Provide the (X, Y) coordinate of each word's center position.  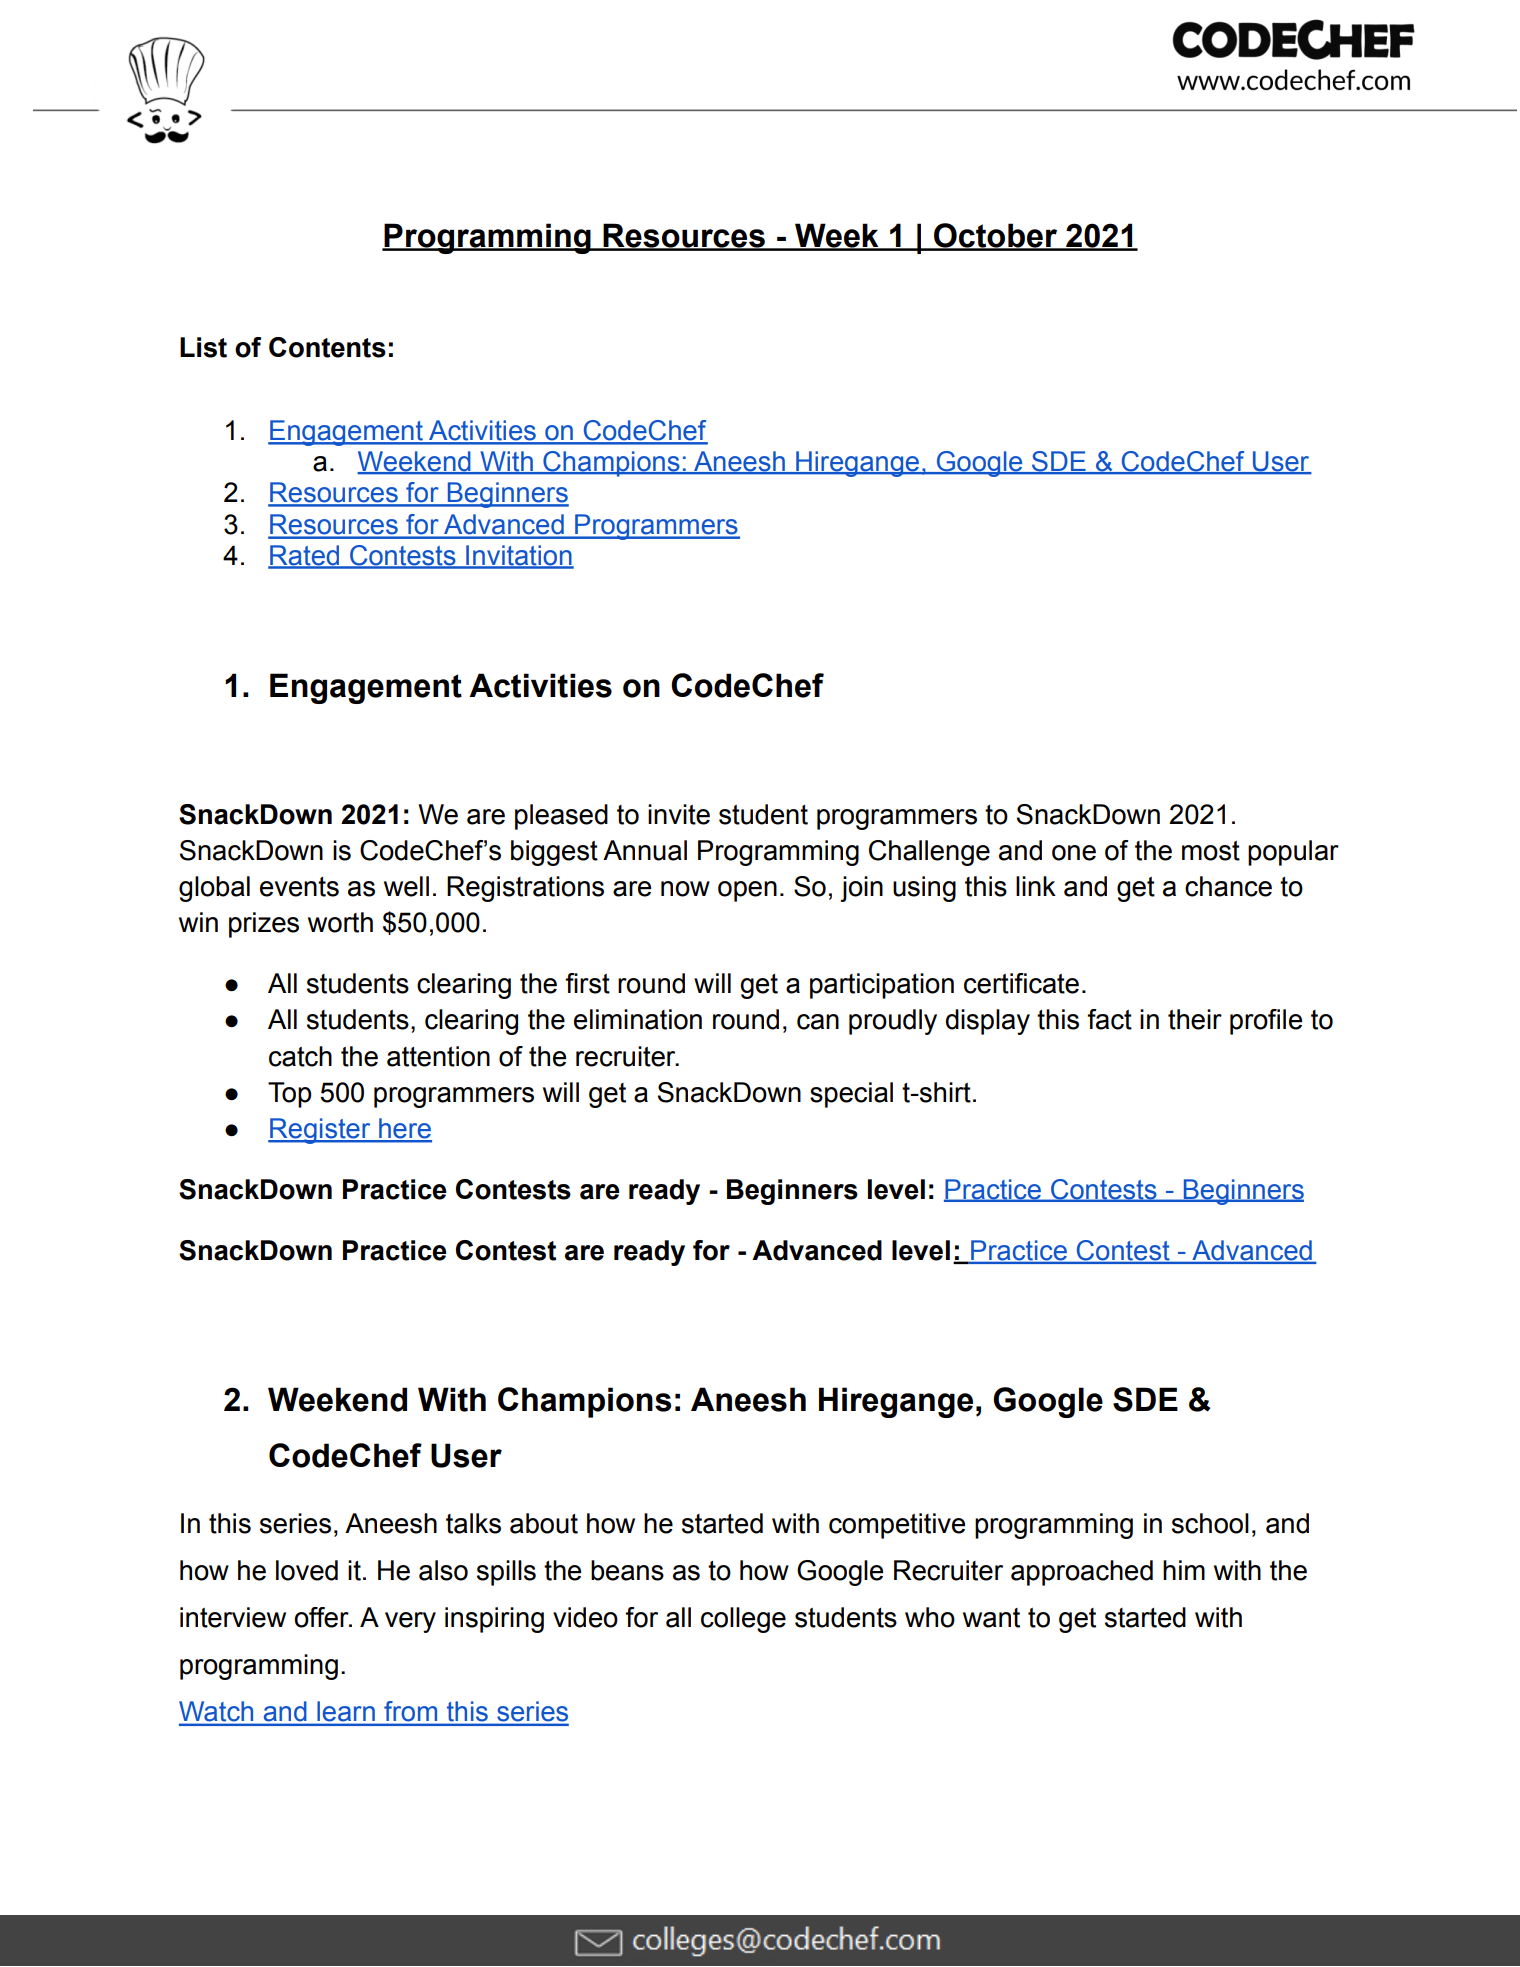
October (995, 236)
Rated (305, 556)
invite (679, 814)
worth (340, 922)
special (851, 1095)
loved (307, 1570)
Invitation (519, 556)
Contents (327, 347)
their (1195, 1019)
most (1211, 851)
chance (1228, 886)
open (747, 891)
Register (320, 1131)
